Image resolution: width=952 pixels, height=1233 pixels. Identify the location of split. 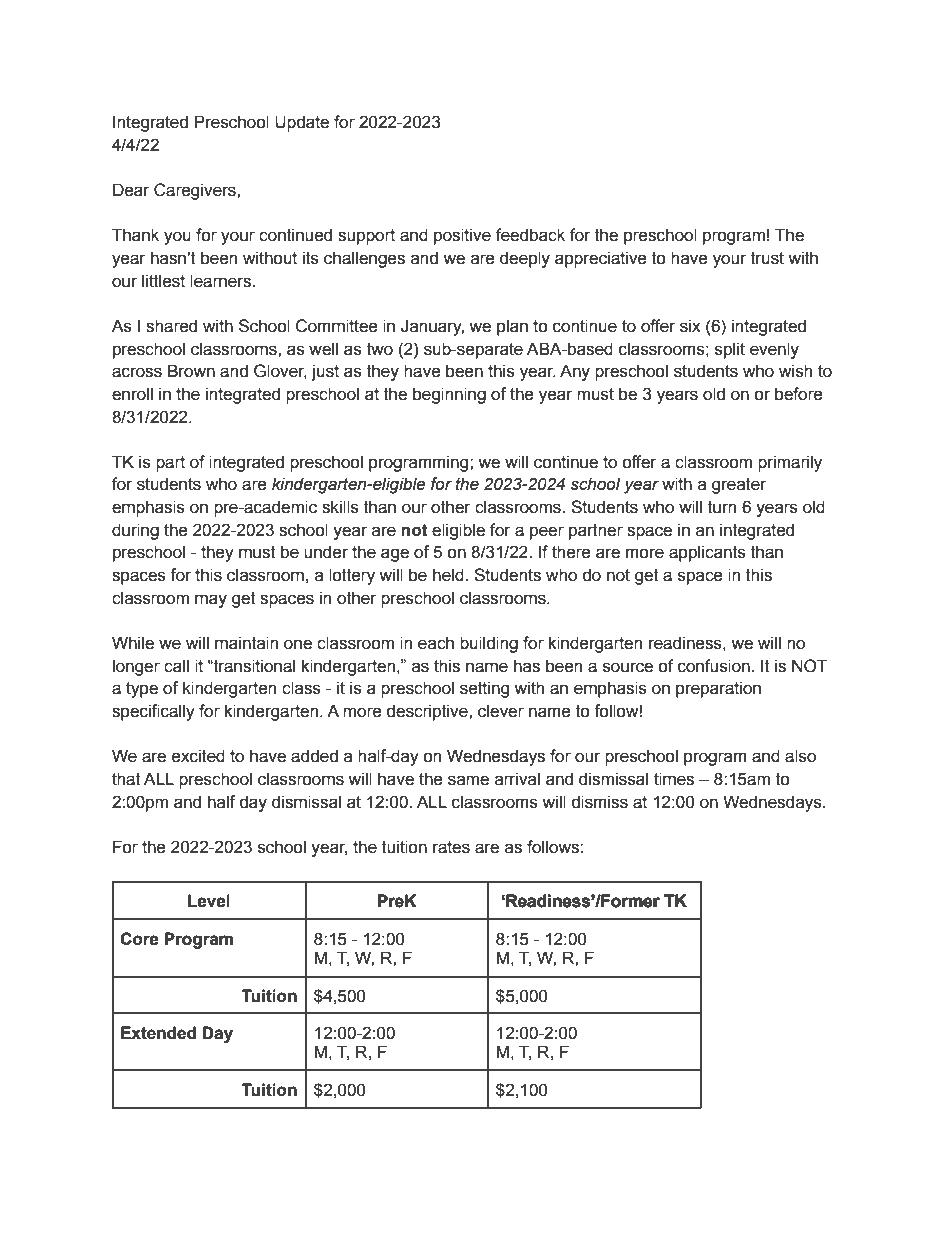
(730, 350).
